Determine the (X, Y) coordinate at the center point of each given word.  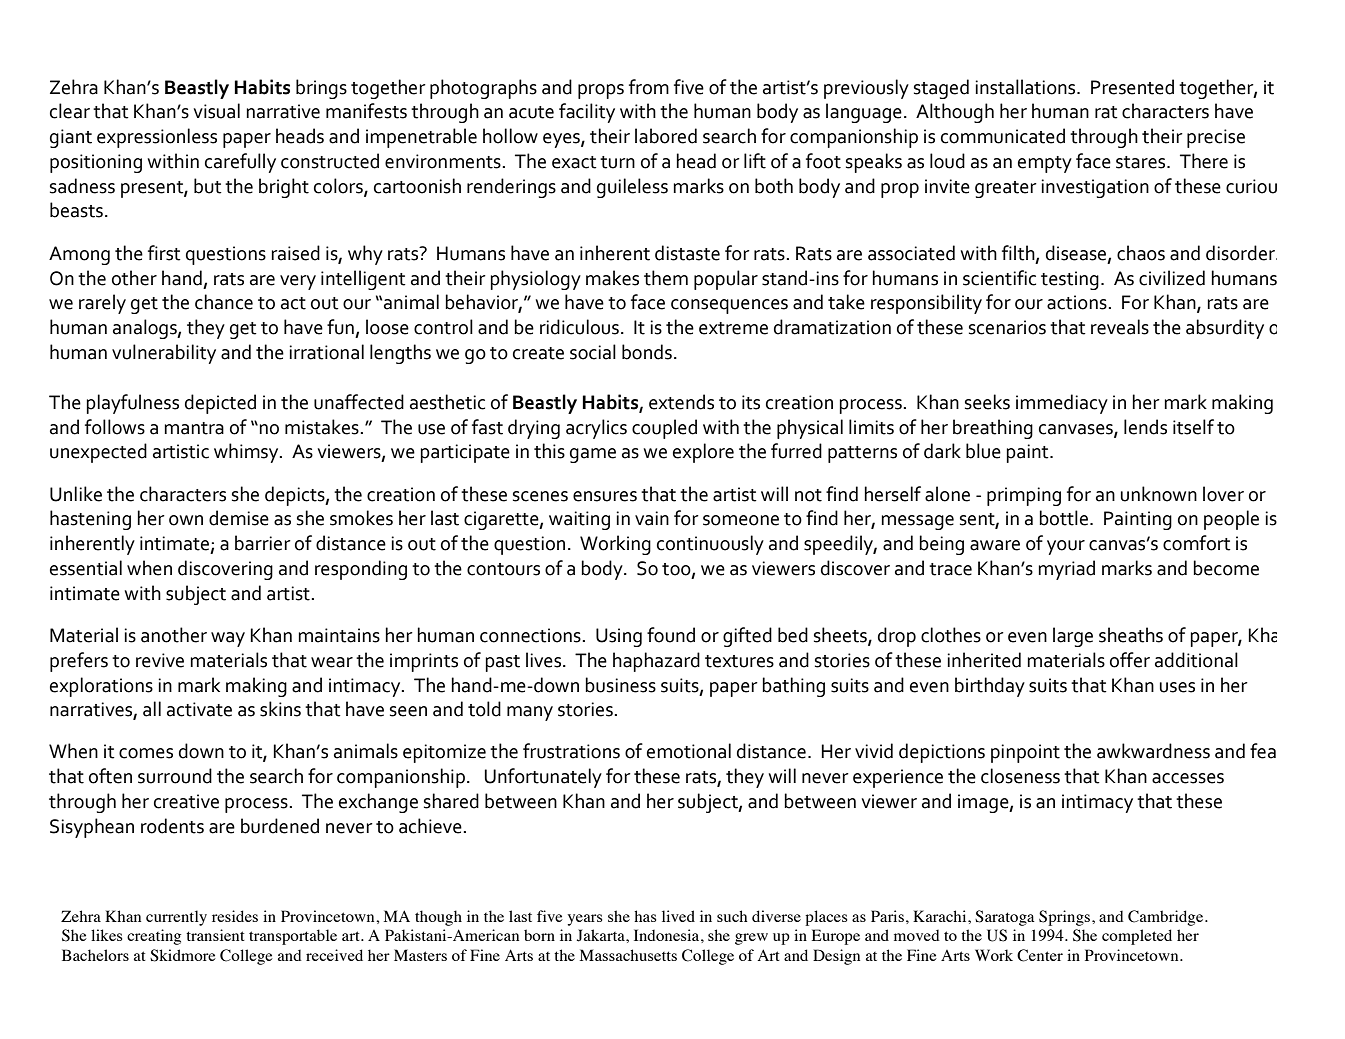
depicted (220, 404)
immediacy (1062, 404)
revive (160, 660)
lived (678, 916)
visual (217, 111)
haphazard (656, 662)
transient (215, 935)
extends (681, 402)
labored (666, 136)
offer (1130, 660)
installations (1026, 87)
